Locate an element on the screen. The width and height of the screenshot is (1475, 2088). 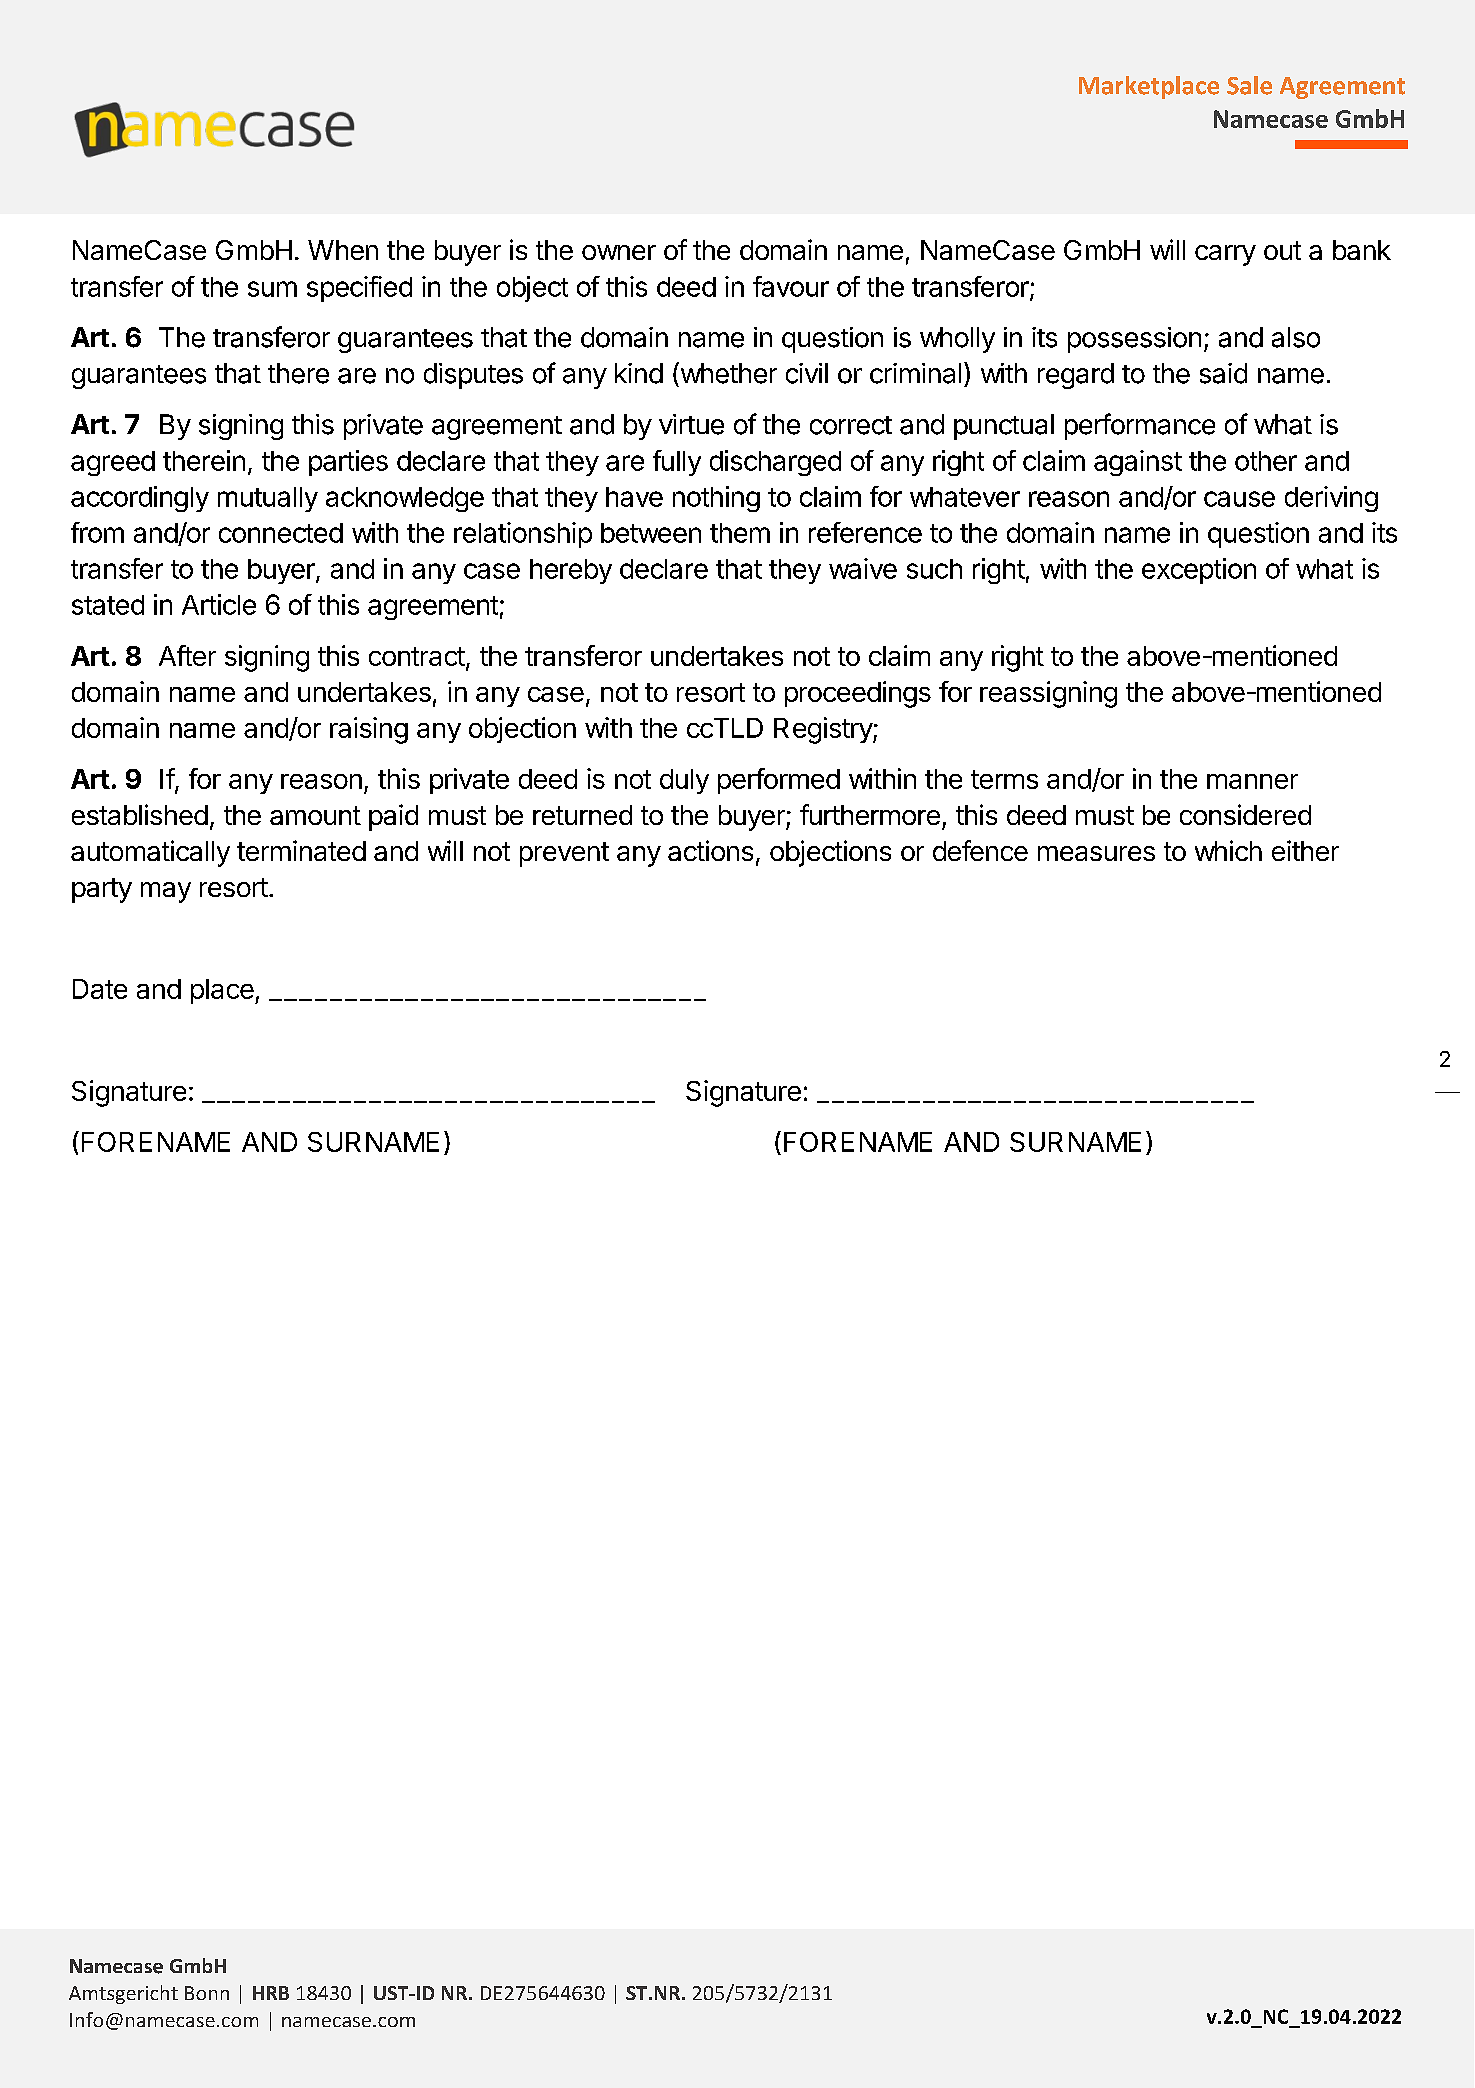
HRB is located at coordinates (271, 1993).
